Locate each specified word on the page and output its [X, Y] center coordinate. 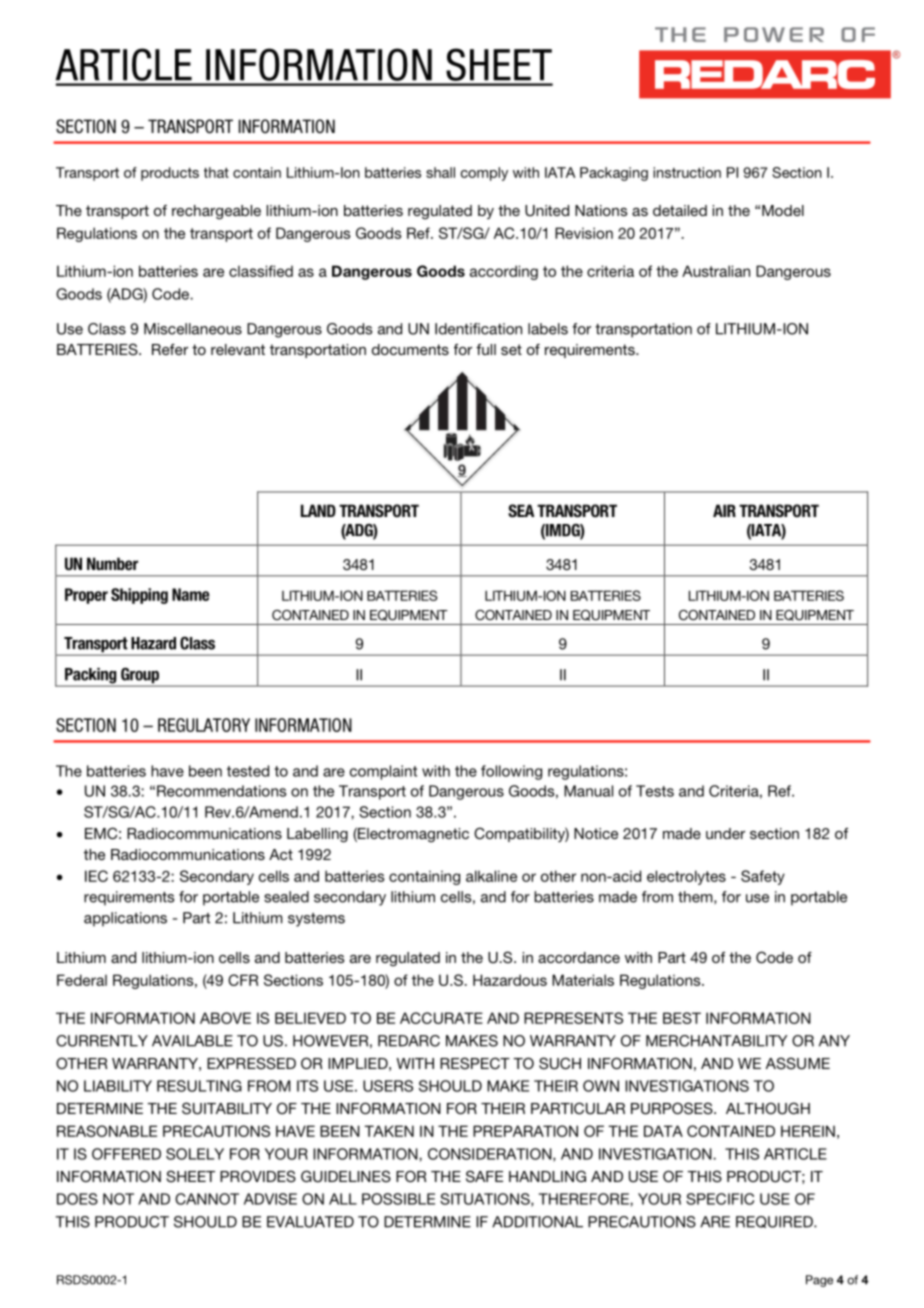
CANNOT [207, 1199]
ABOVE [225, 1018]
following [511, 772]
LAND [318, 510]
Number [112, 564]
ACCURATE [441, 1018]
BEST [682, 1018]
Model [783, 210]
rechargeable [216, 212]
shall [440, 172]
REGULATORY [204, 725]
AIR [724, 510]
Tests [655, 791]
